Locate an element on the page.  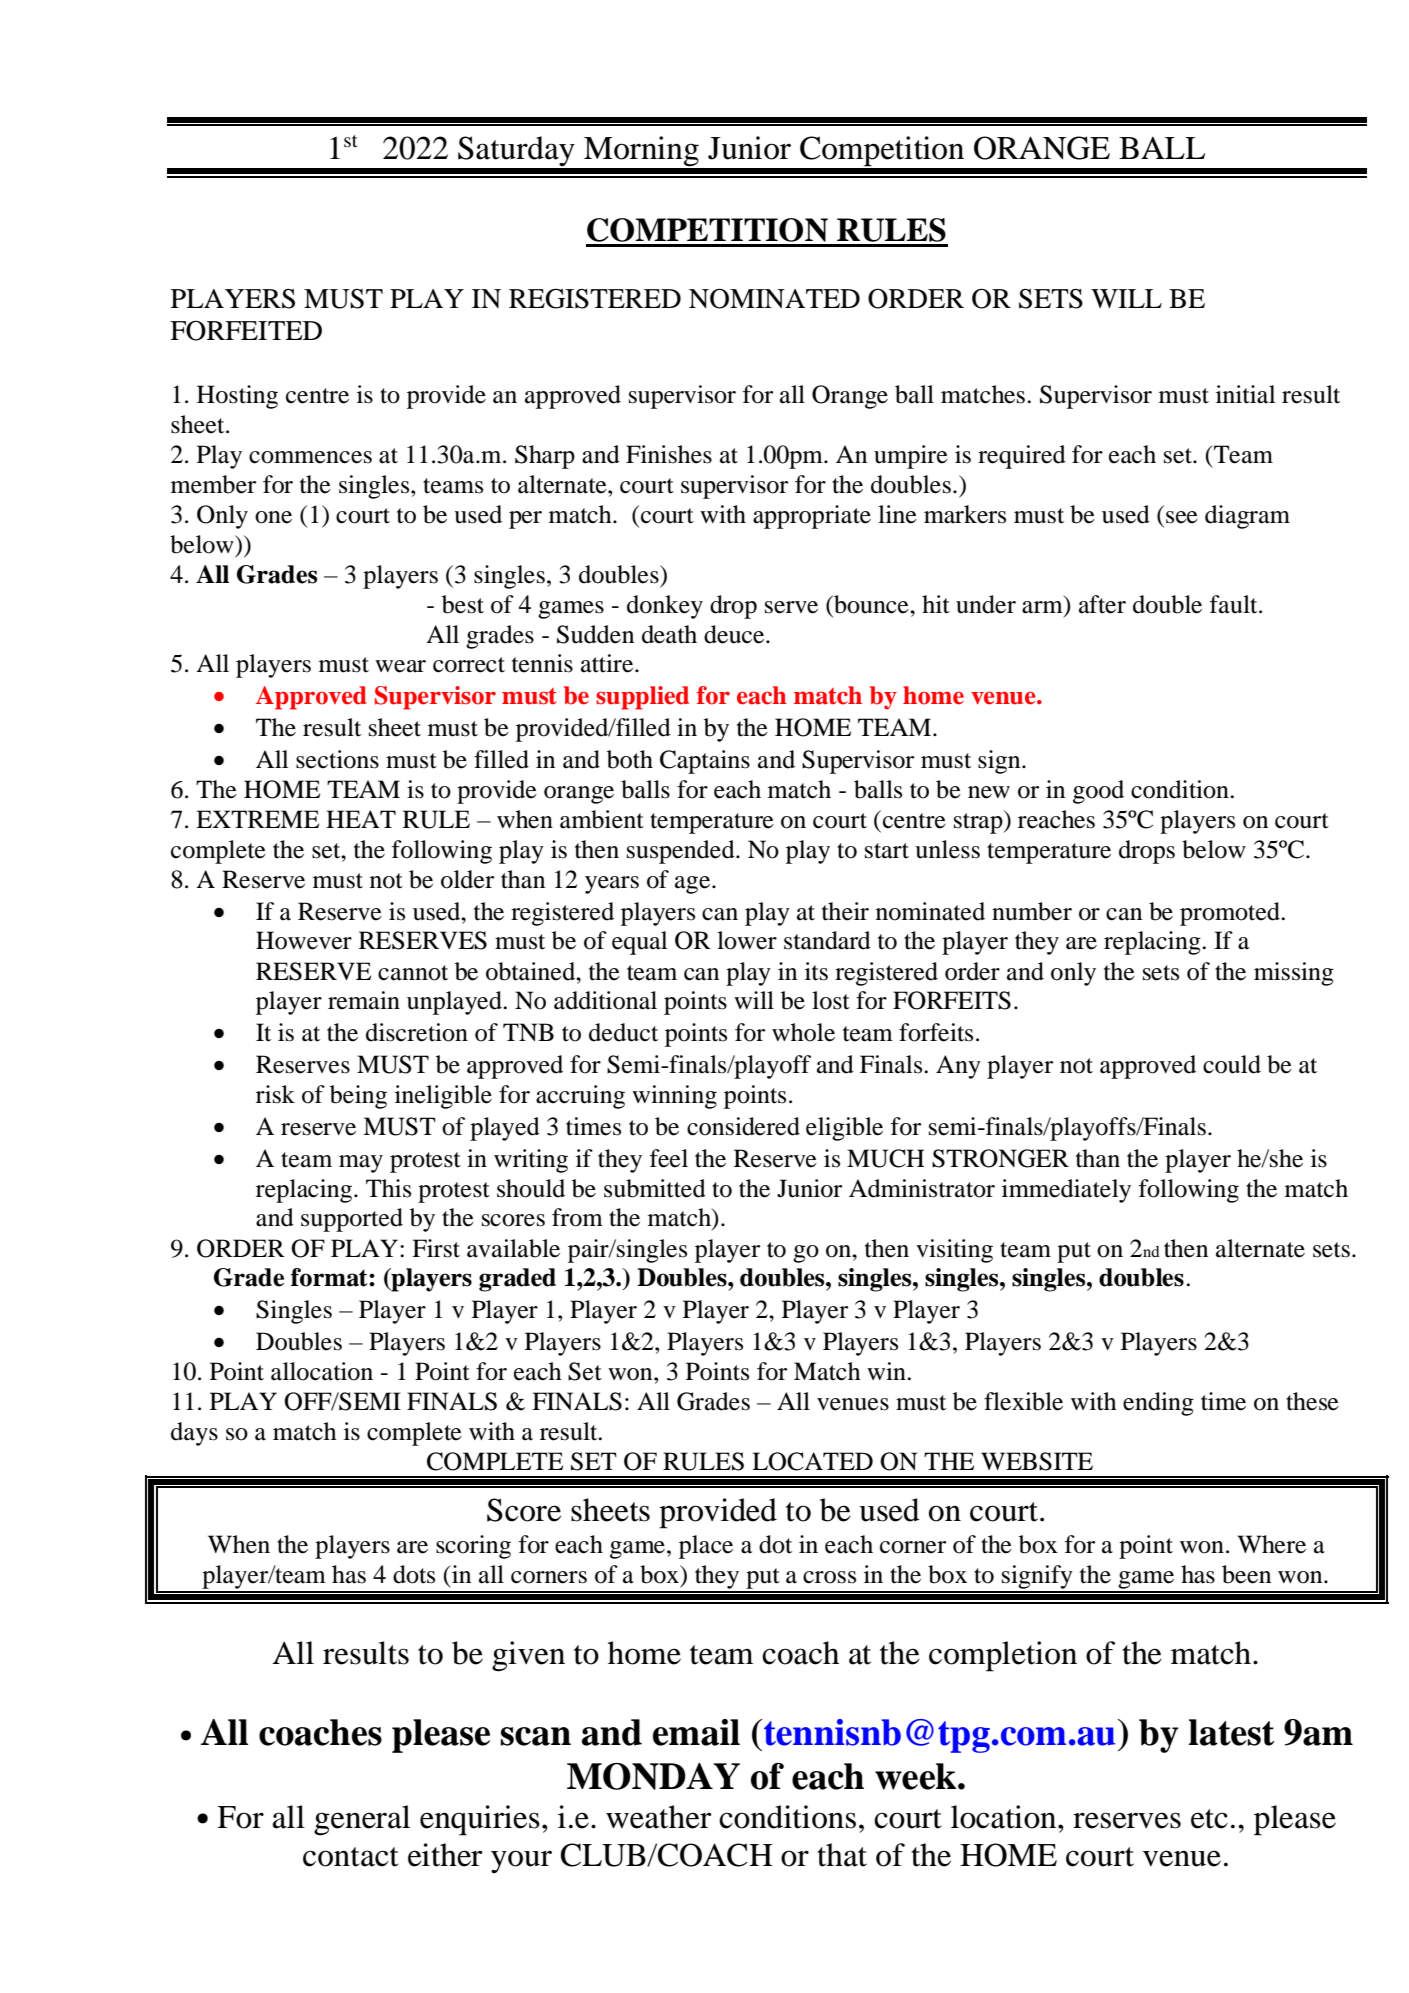
Finishes is located at coordinates (669, 454).
